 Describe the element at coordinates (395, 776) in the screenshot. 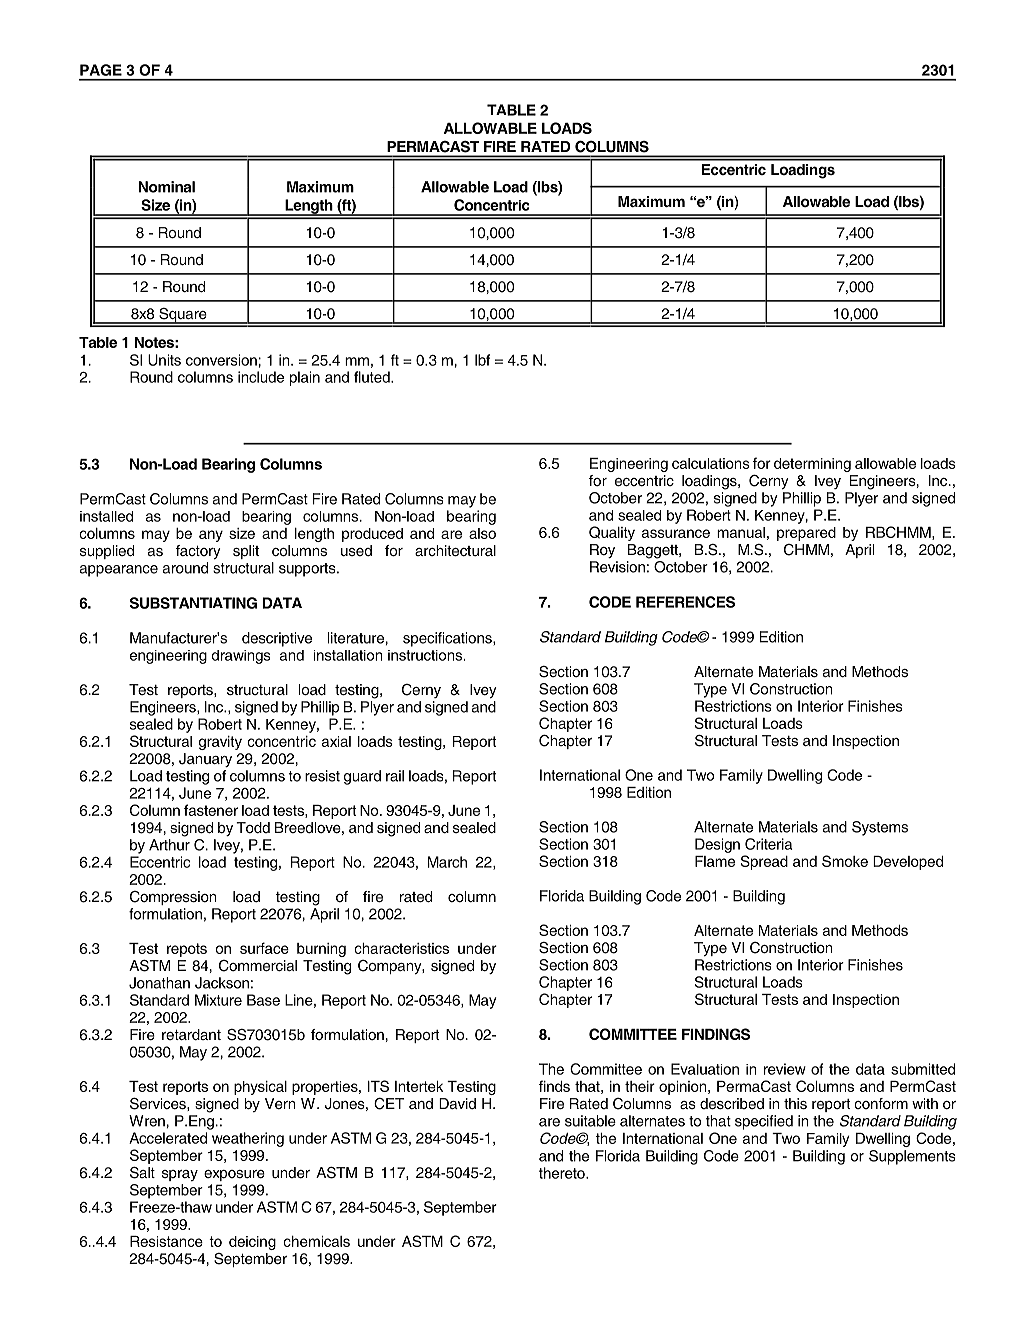

I see `rail` at that location.
